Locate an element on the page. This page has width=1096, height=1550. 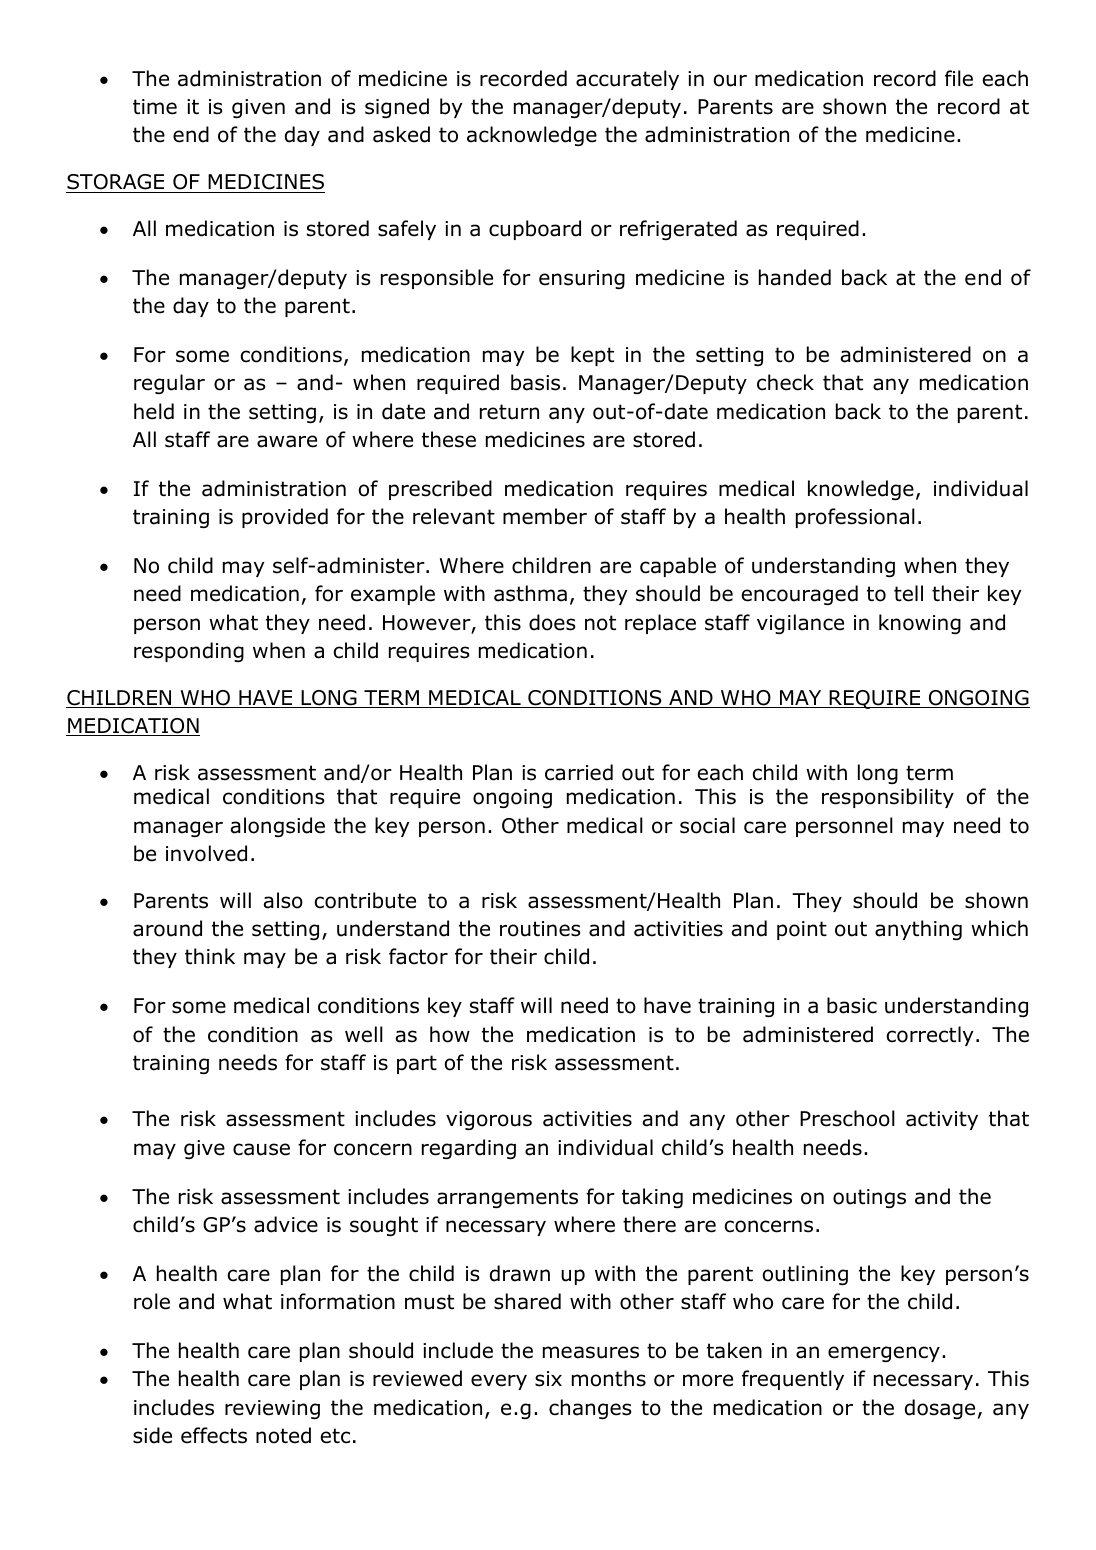
six is located at coordinates (548, 1379).
